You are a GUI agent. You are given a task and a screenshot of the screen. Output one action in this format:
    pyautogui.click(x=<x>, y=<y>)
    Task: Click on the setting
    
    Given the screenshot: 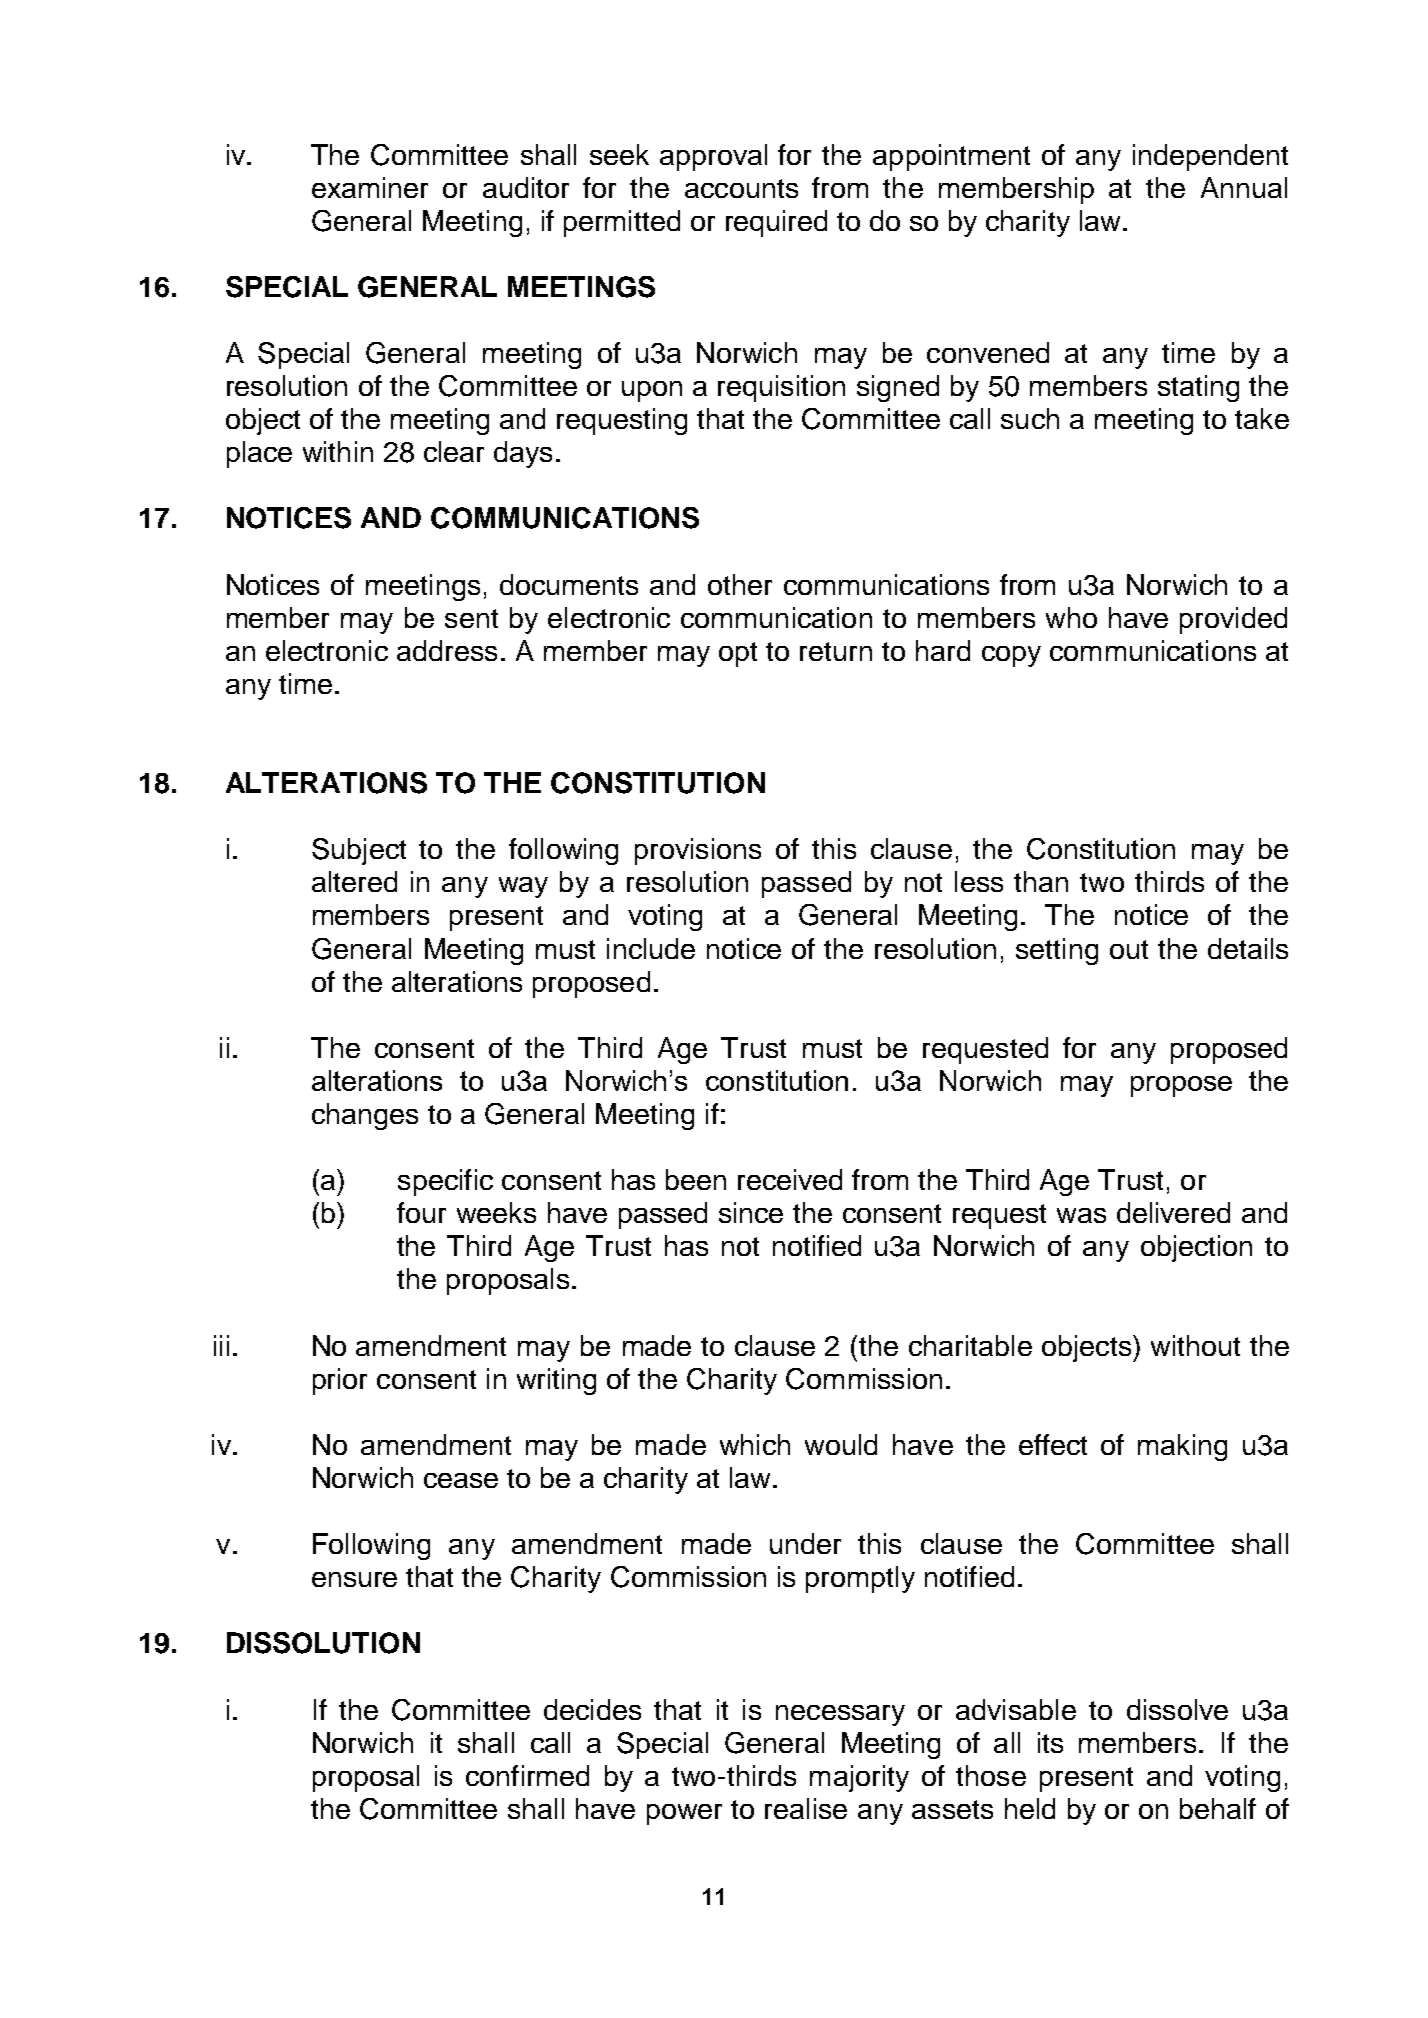 What is the action you would take?
    pyautogui.click(x=1057, y=951)
